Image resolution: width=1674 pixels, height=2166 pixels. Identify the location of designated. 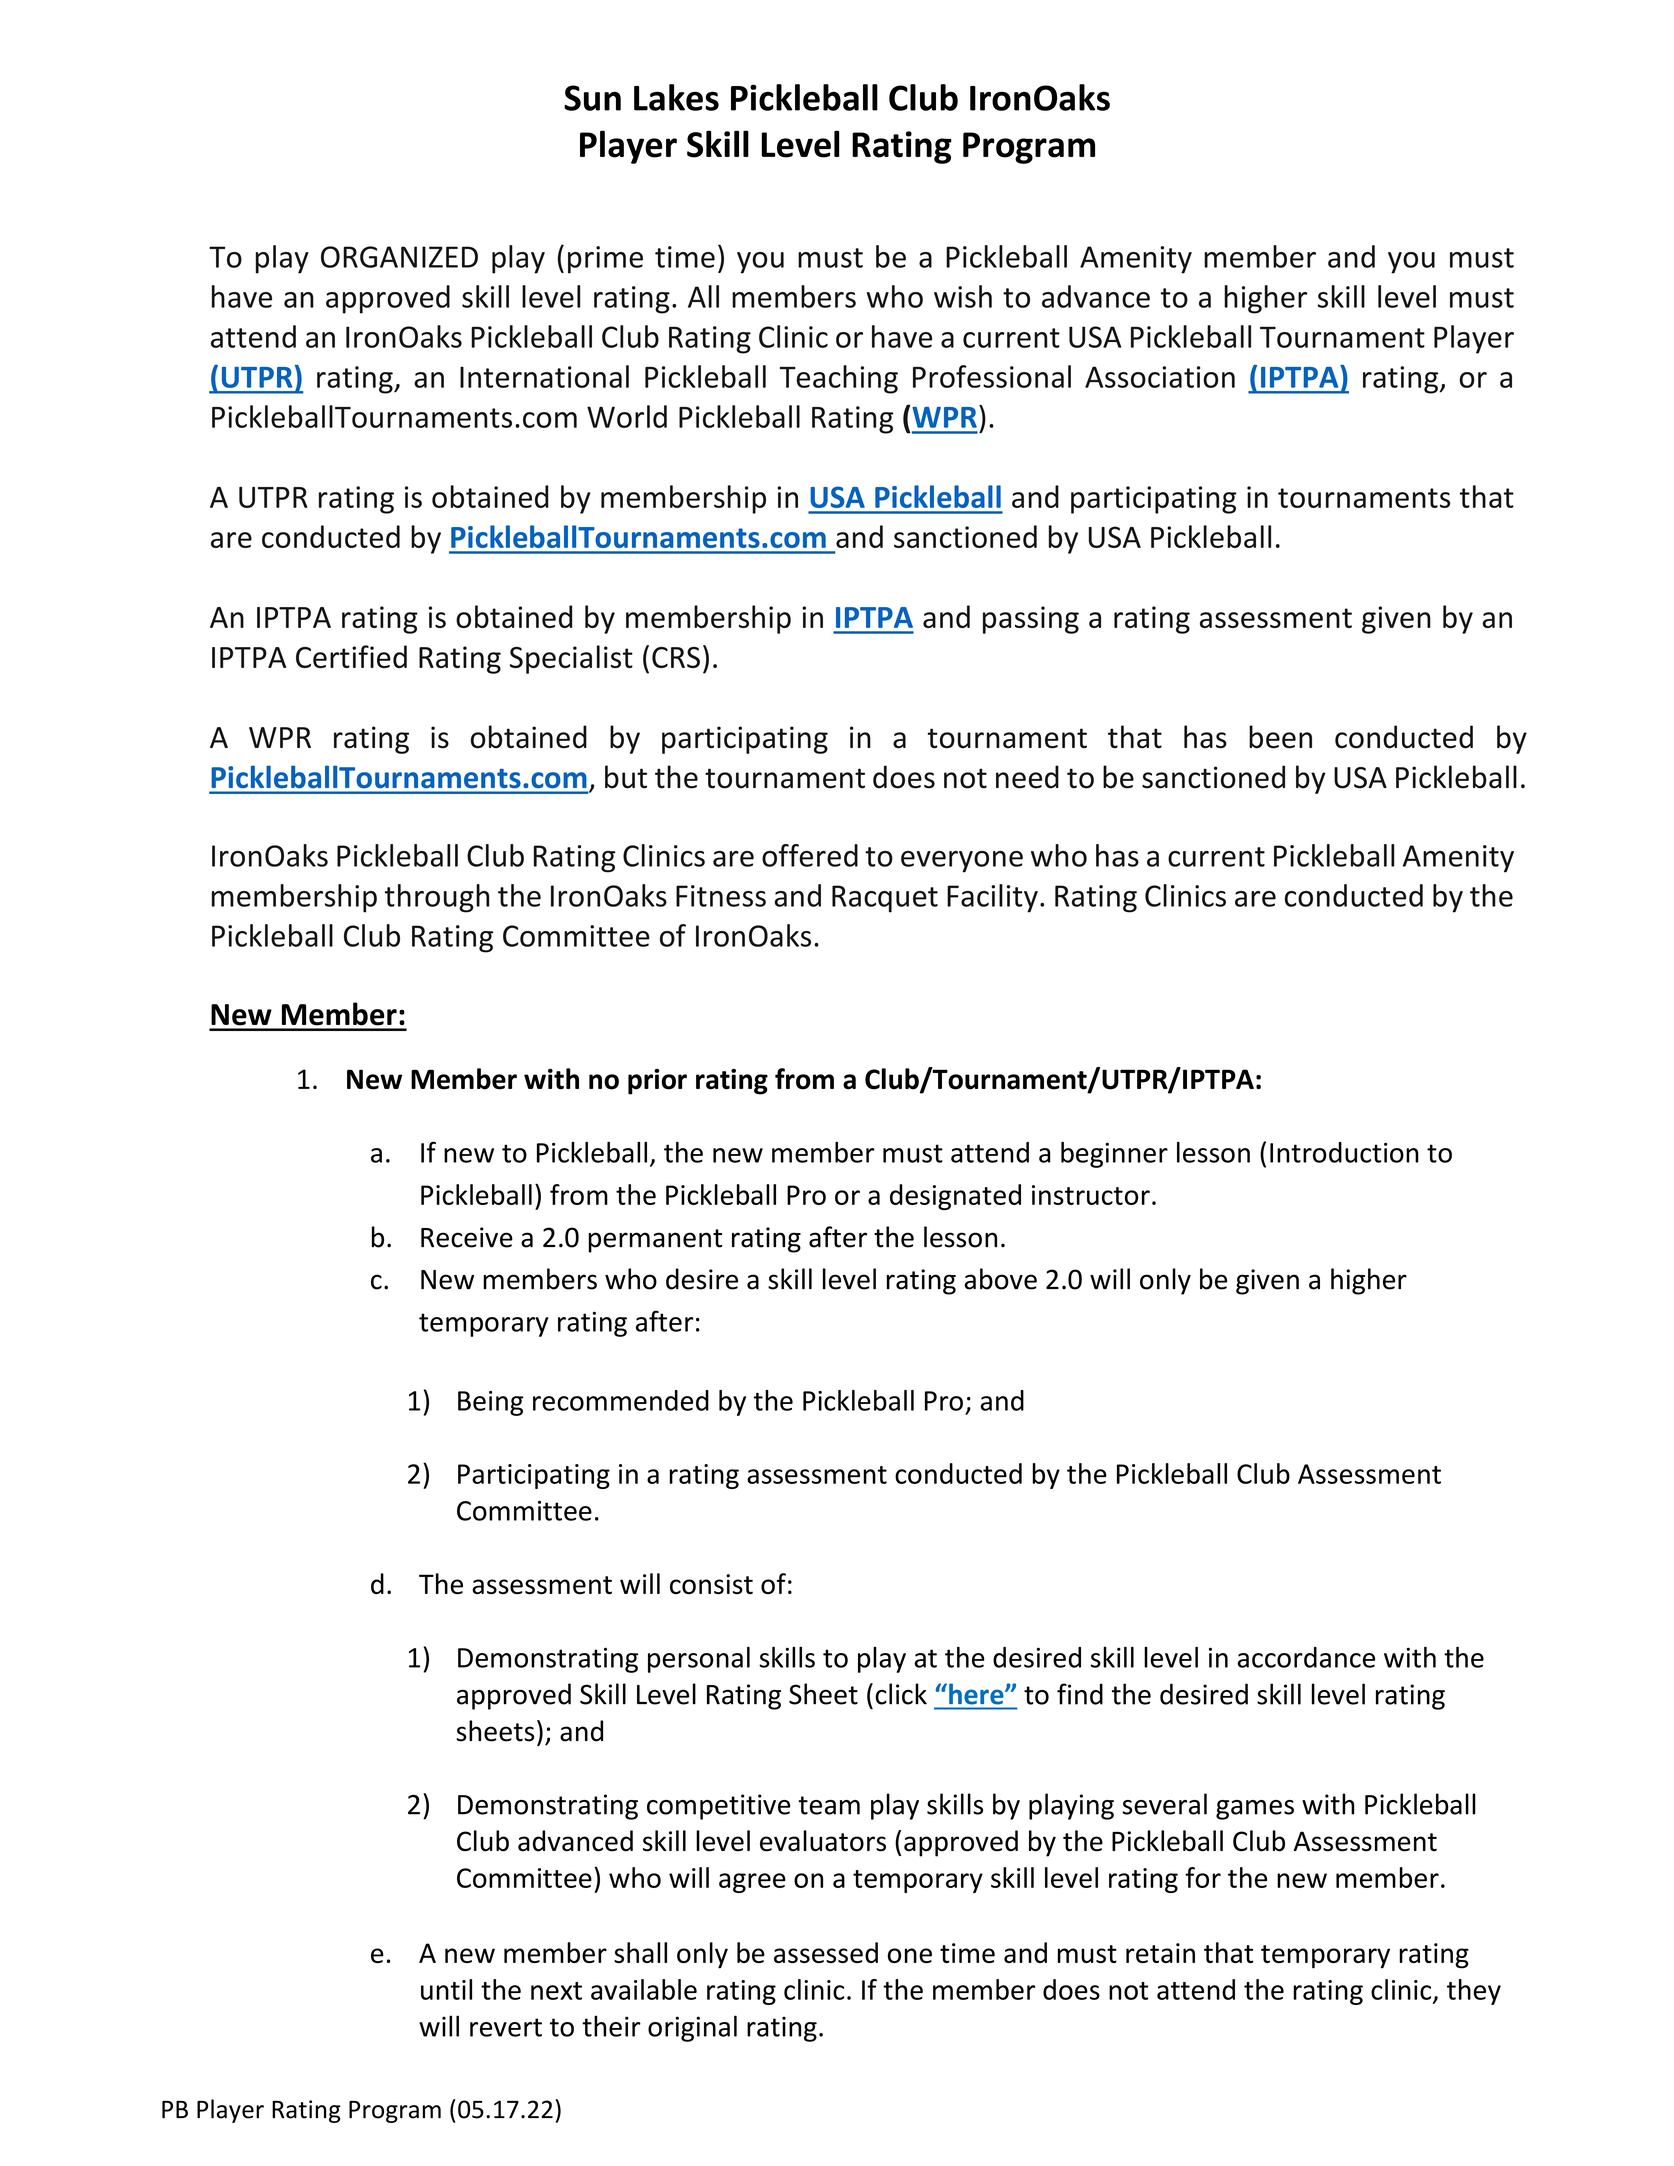
(955, 1197).
